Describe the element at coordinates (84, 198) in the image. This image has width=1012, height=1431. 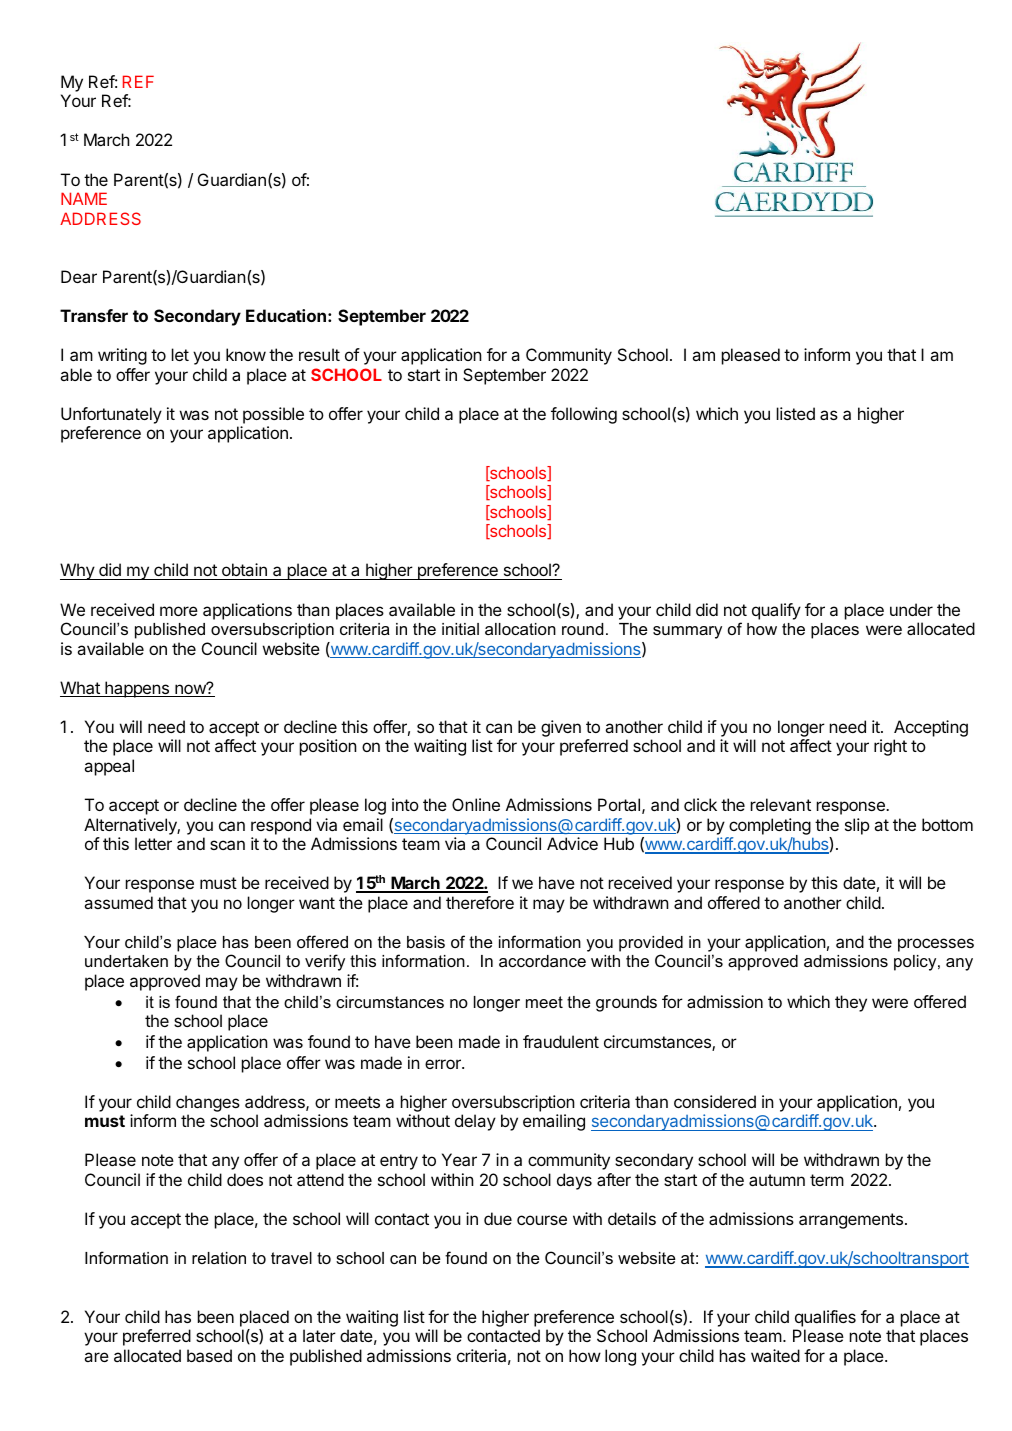
I see `NAME` at that location.
